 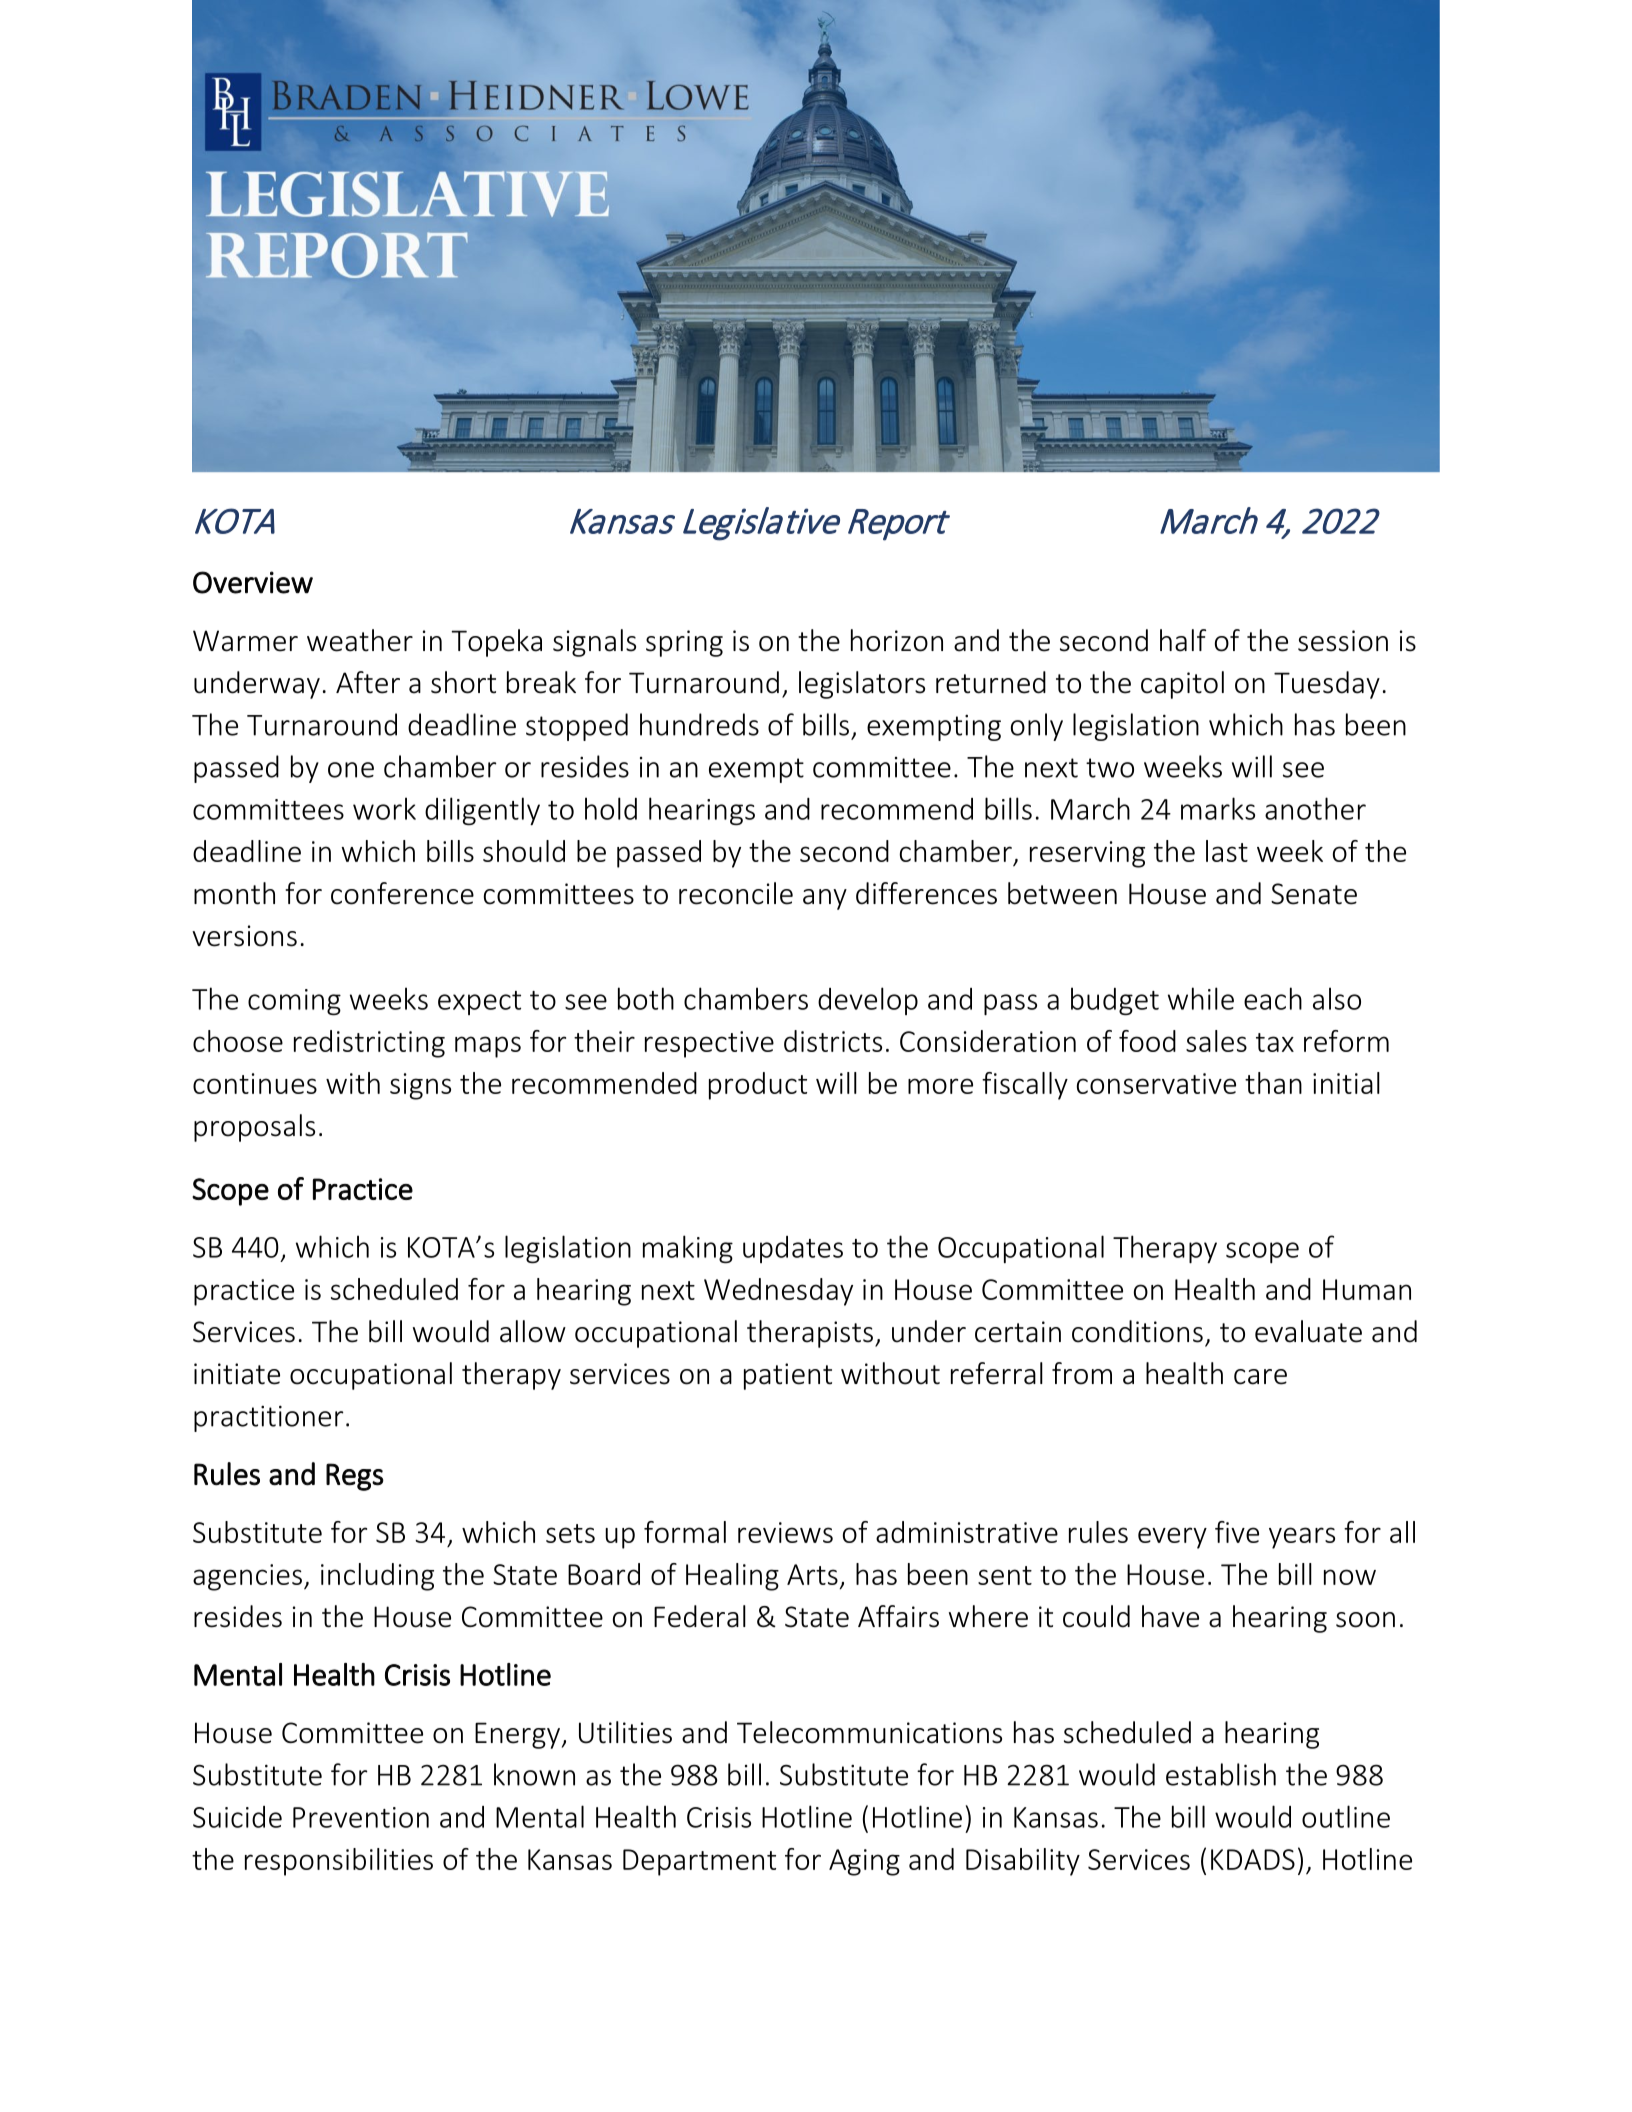 What do you see at coordinates (1183, 640) in the screenshot?
I see `half` at bounding box center [1183, 640].
